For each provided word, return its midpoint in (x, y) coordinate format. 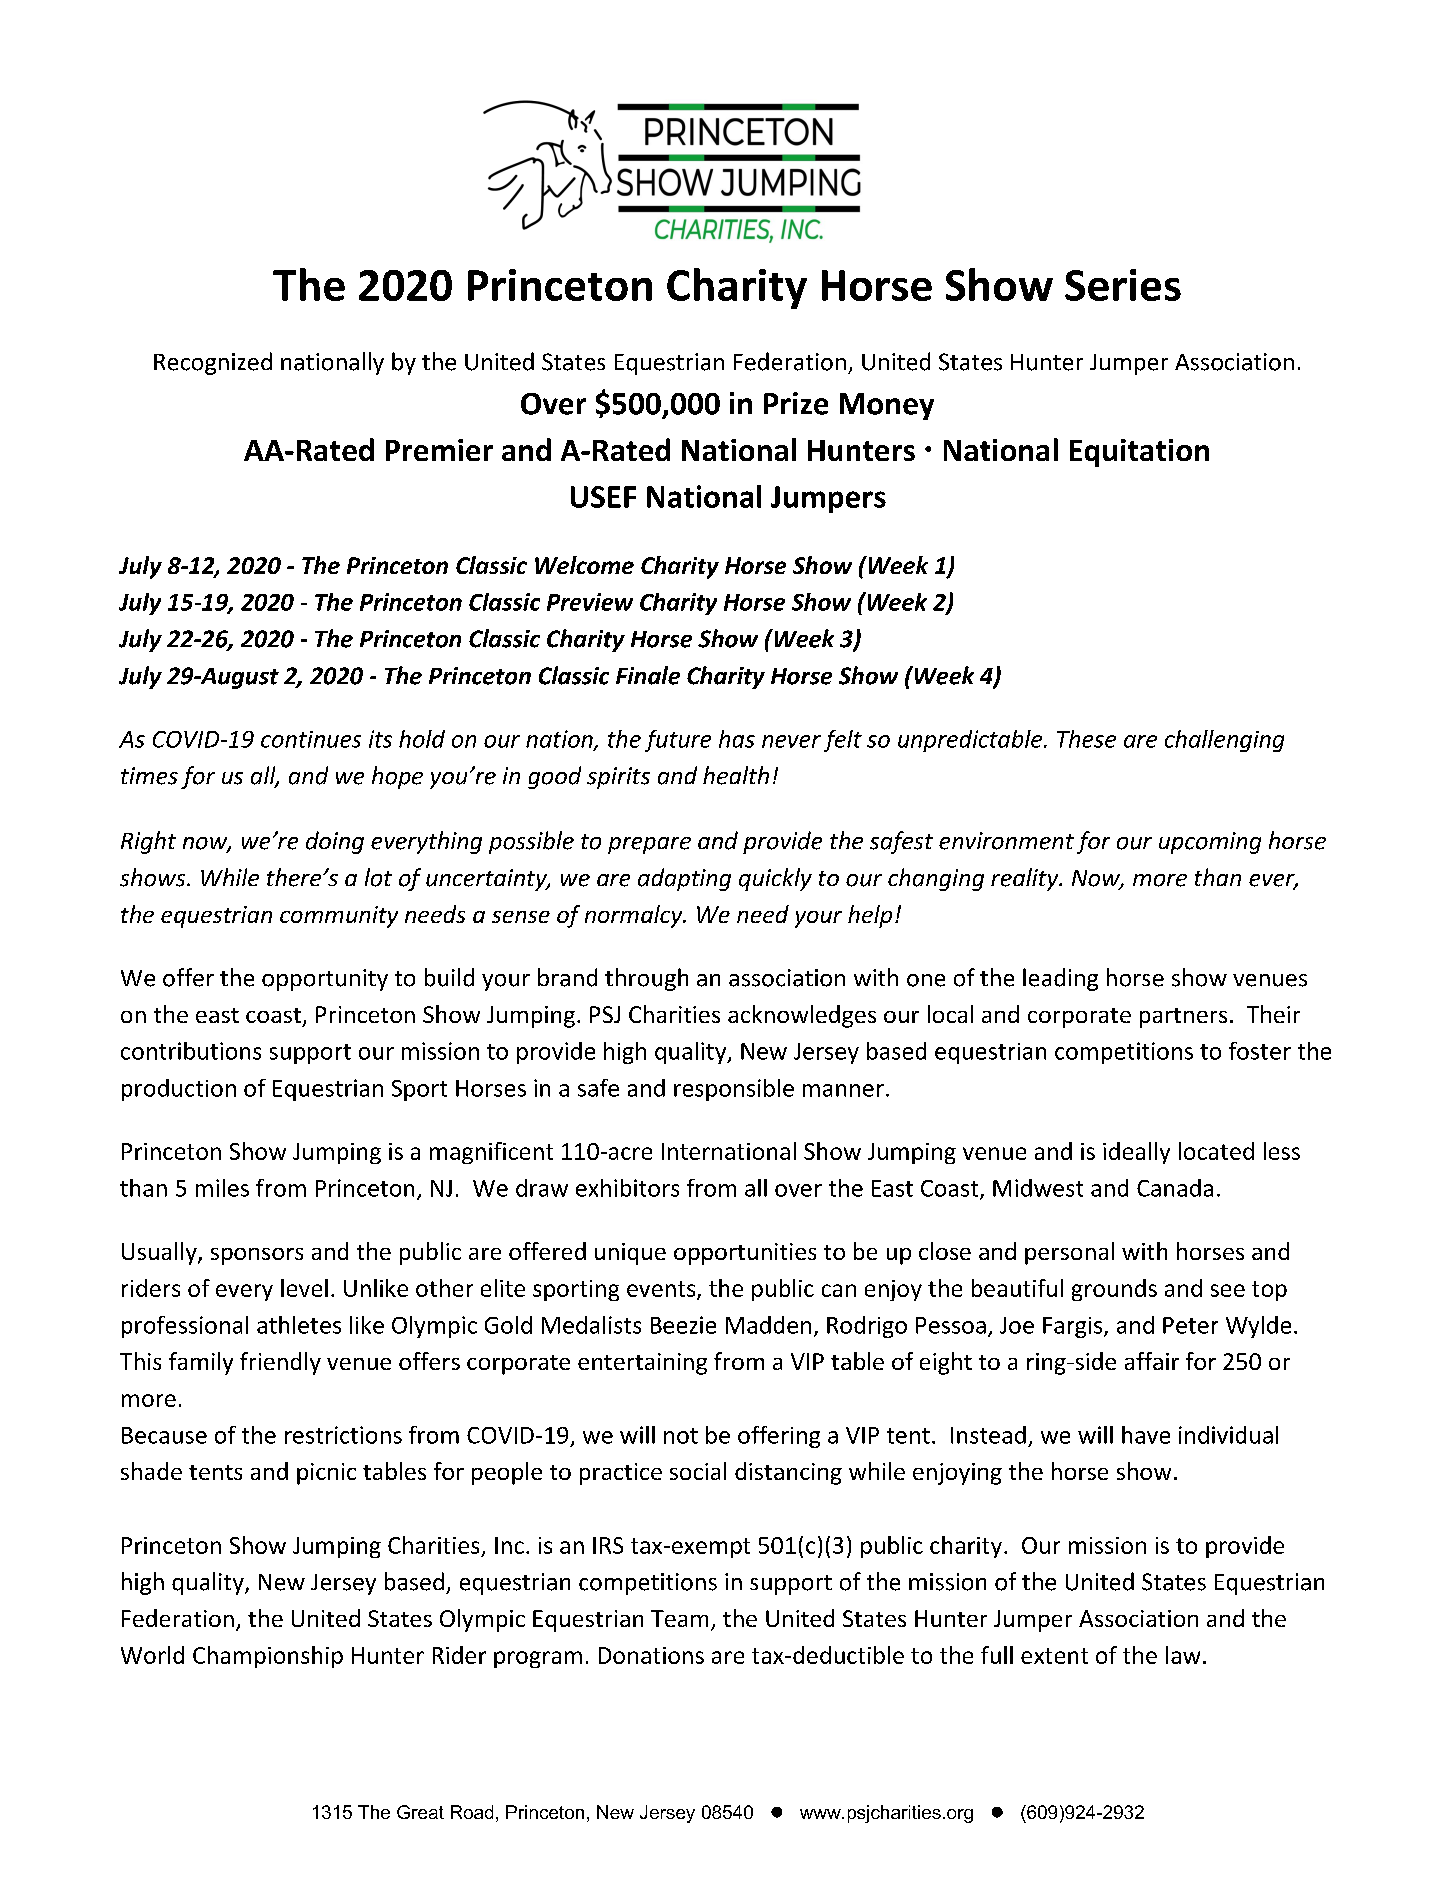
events (662, 1290)
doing (335, 842)
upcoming (1210, 843)
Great (420, 1812)
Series (1123, 285)
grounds (1114, 1290)
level (304, 1288)
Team (679, 1618)
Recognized (213, 363)
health (736, 775)
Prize (796, 403)
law (1183, 1655)
